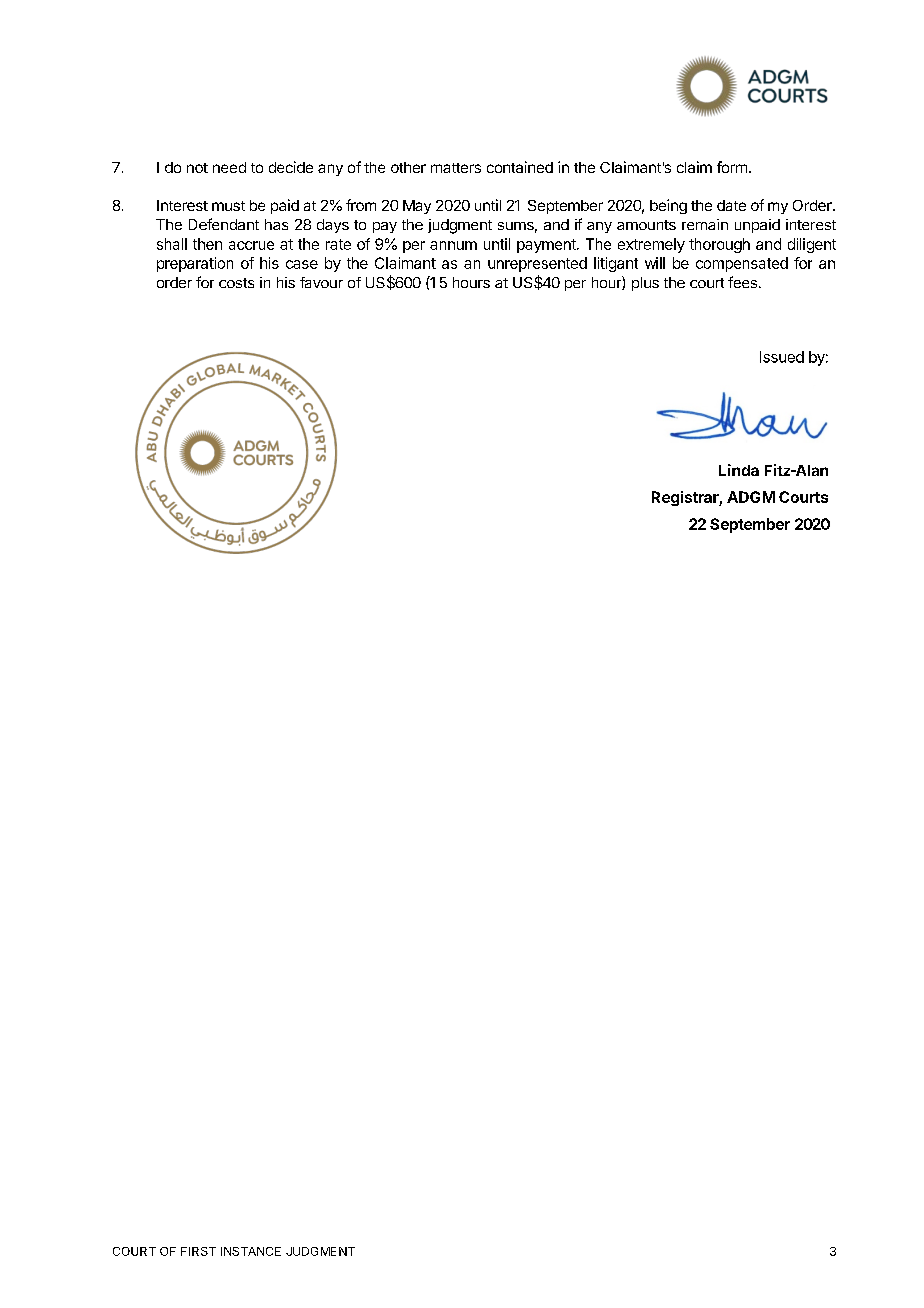  Describe the element at coordinates (520, 167) in the document. I see `contained` at that location.
